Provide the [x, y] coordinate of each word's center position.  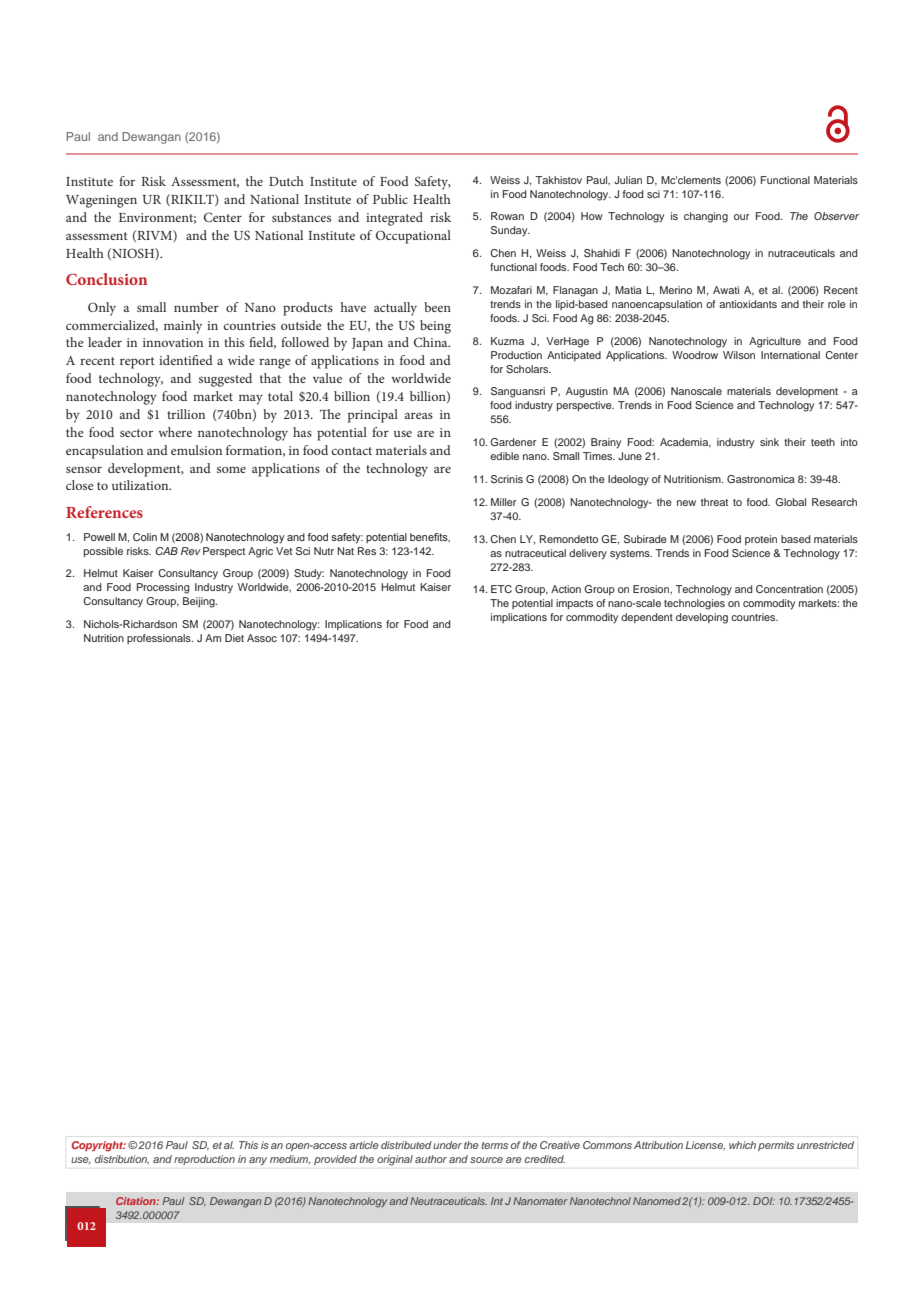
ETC [501, 589]
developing [702, 618]
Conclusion [106, 279]
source [486, 1160]
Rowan [507, 216]
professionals [160, 639]
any [258, 1161]
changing [706, 217]
